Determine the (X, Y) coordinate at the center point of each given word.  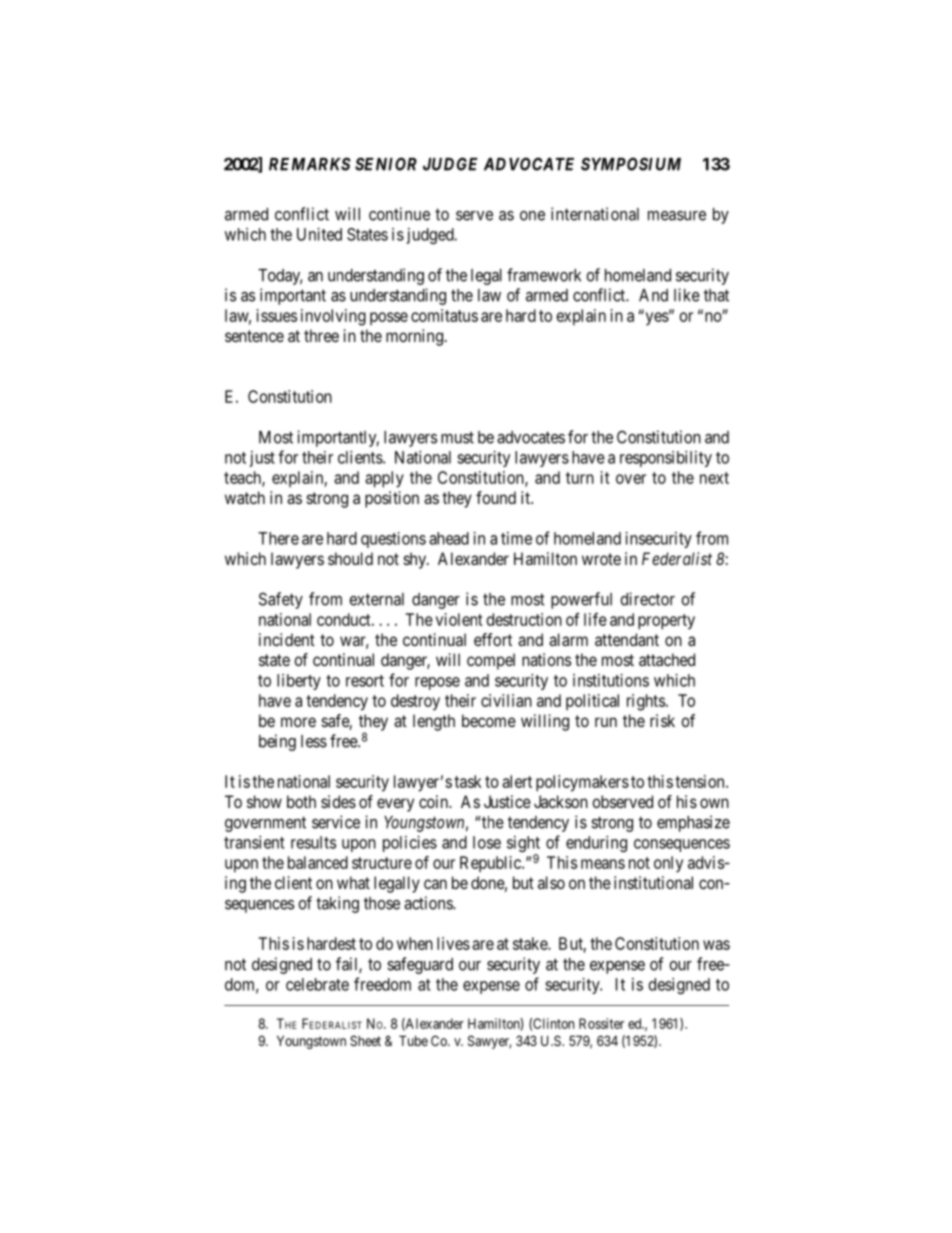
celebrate (317, 984)
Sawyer (489, 1042)
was (716, 945)
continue (399, 214)
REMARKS (310, 164)
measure (677, 216)
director (647, 599)
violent (459, 619)
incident (287, 639)
